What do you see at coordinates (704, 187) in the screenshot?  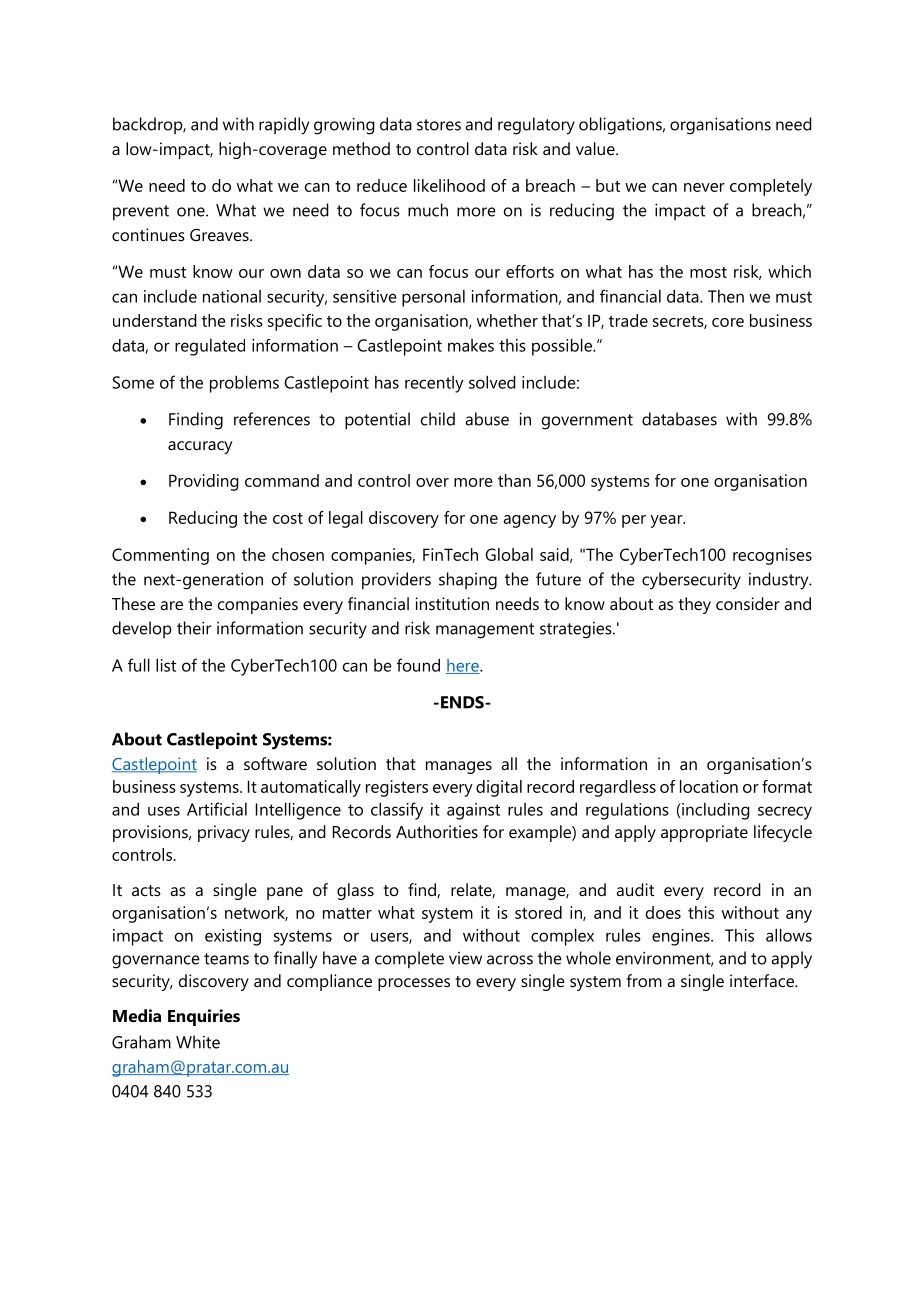 I see `never` at bounding box center [704, 187].
